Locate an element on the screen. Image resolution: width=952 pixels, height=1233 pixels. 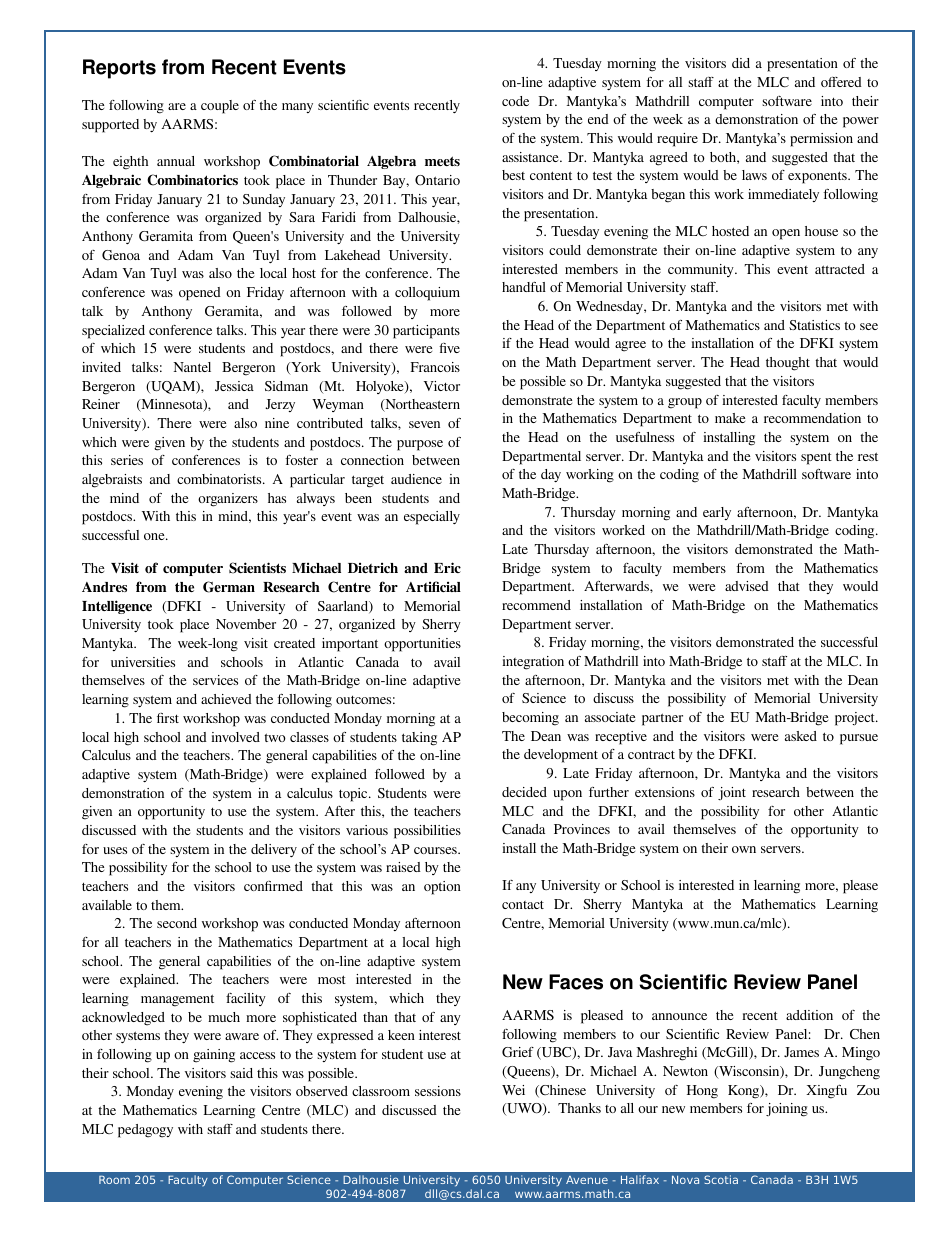
pedagogy is located at coordinates (145, 1131).
